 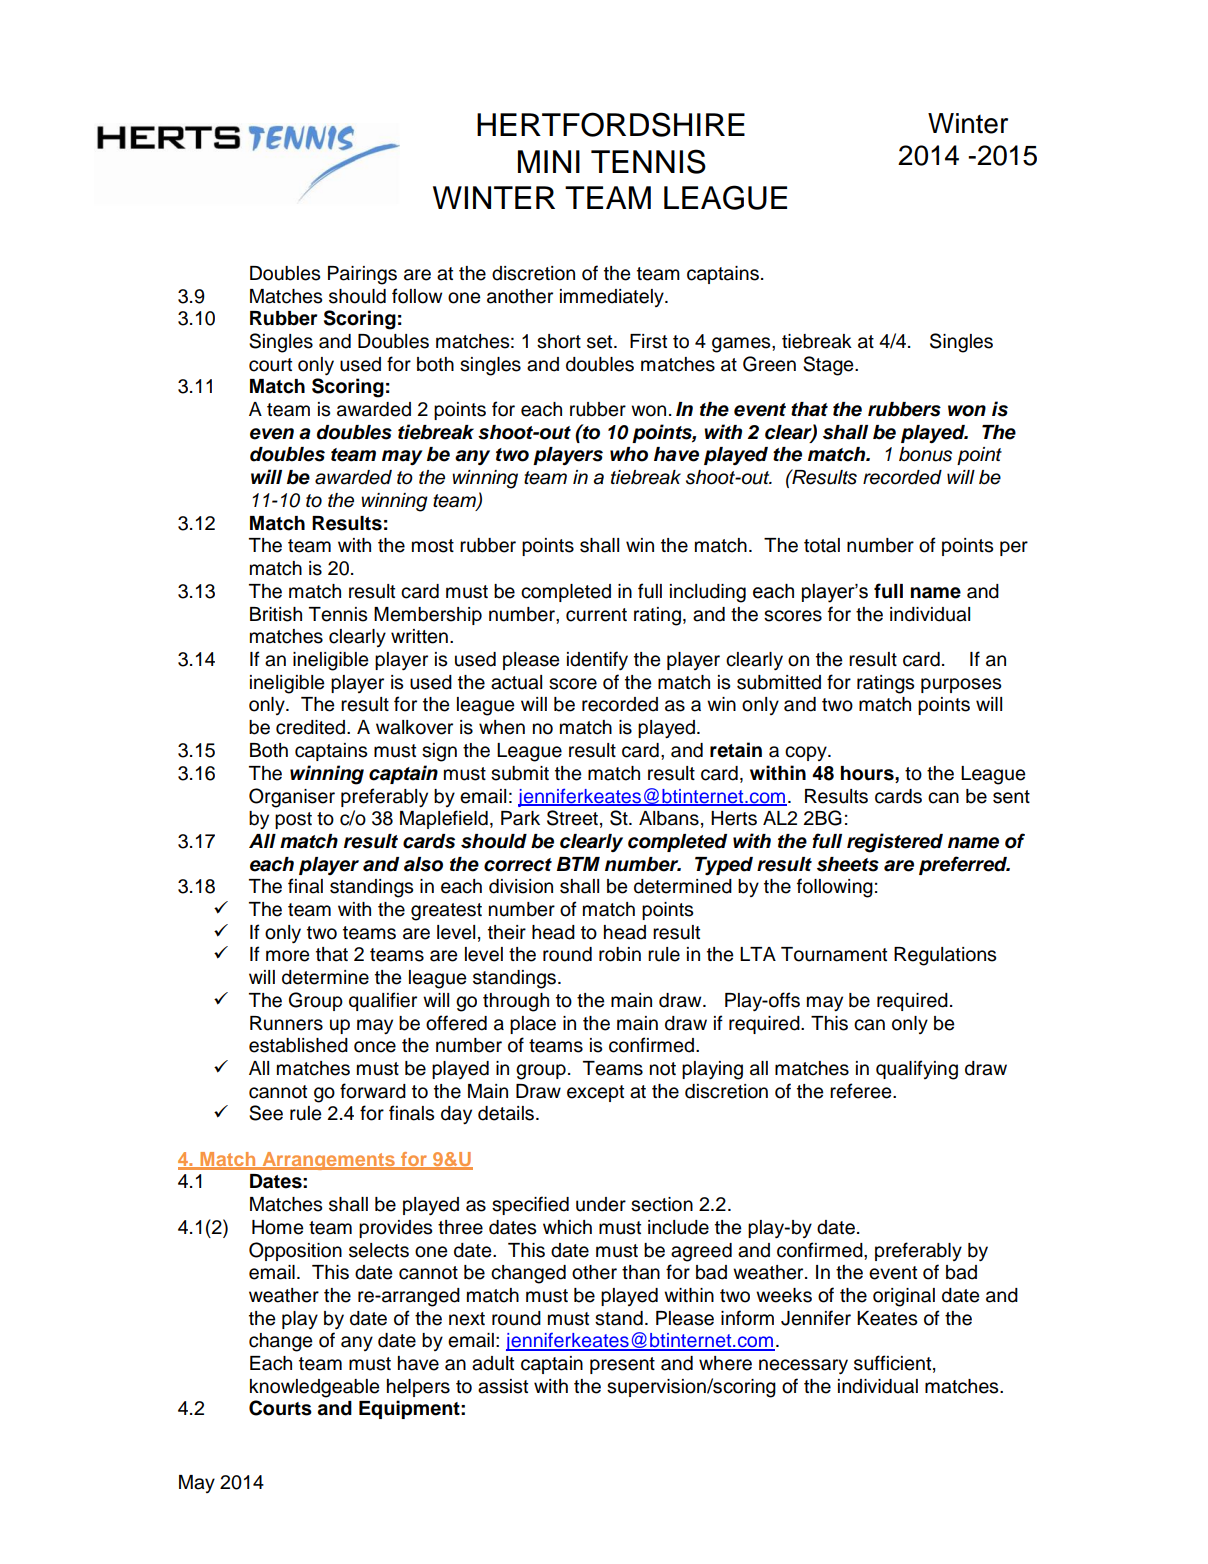 What do you see at coordinates (945, 956) in the screenshot?
I see `Regulations` at bounding box center [945, 956].
